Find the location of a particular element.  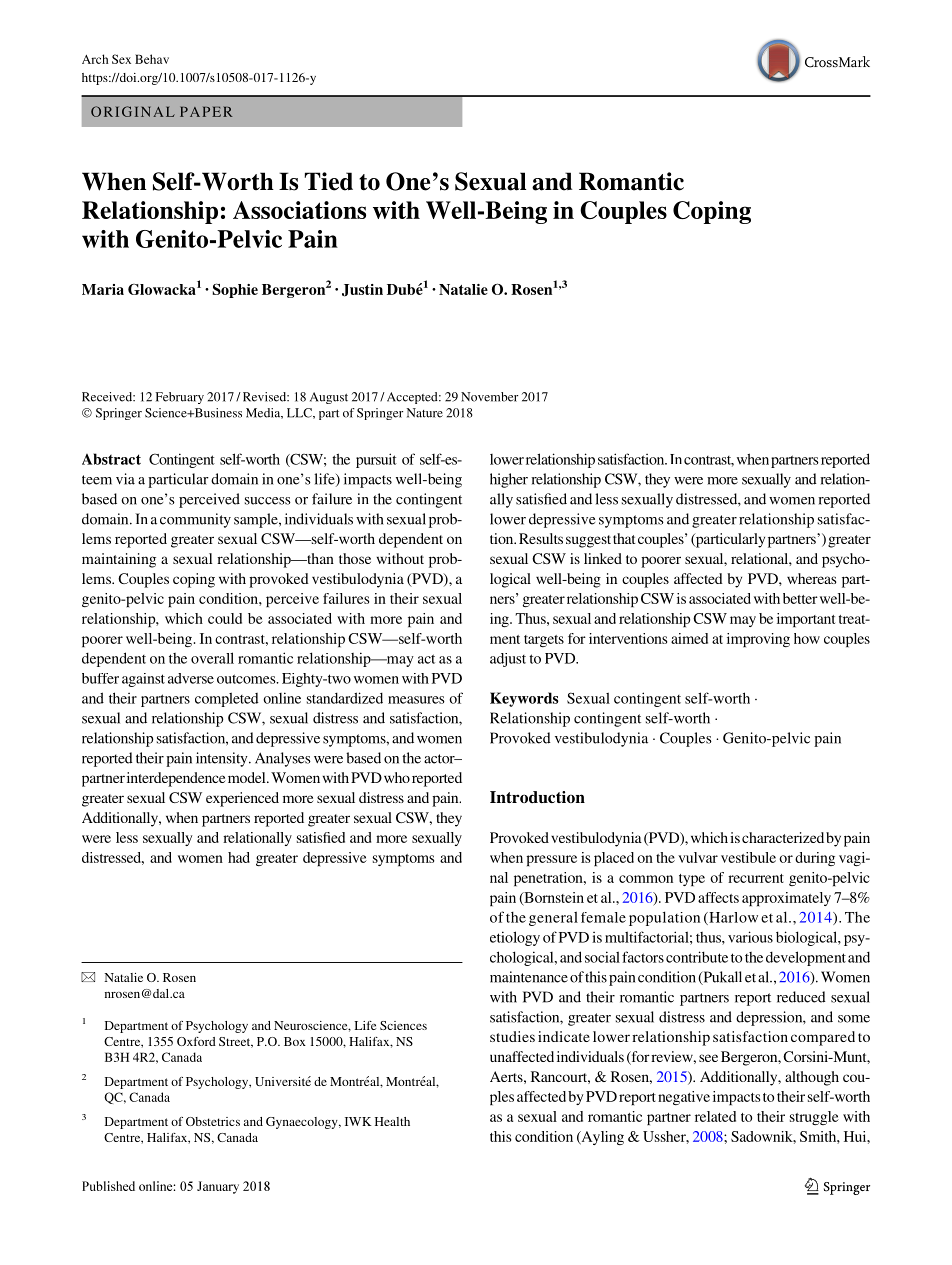

Obstetrics is located at coordinates (213, 1121).
